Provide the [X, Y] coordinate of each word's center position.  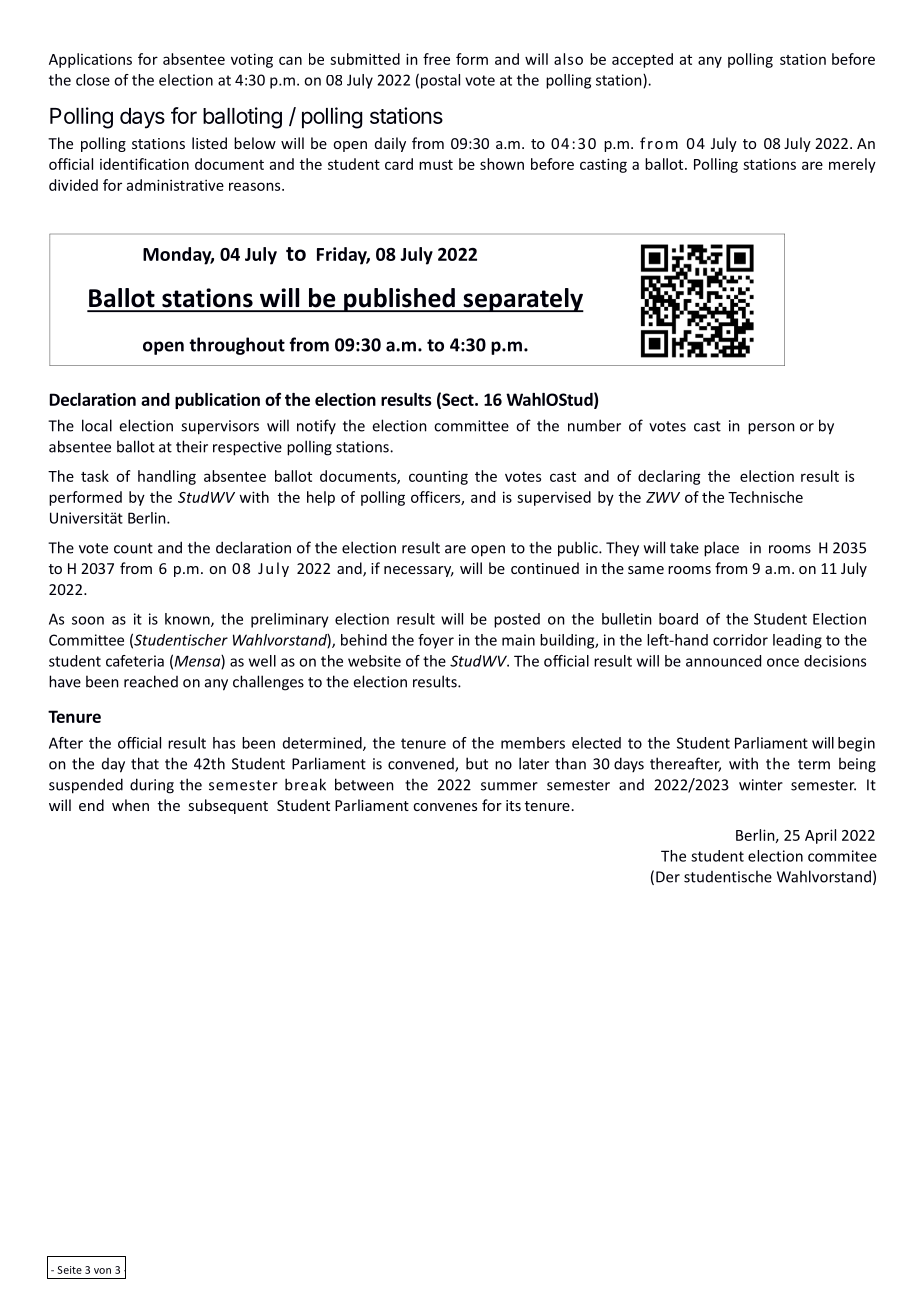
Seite [69, 1270]
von [102, 1271]
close [93, 80]
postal [440, 81]
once [783, 662]
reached [151, 681]
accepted [642, 60]
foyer [436, 641]
